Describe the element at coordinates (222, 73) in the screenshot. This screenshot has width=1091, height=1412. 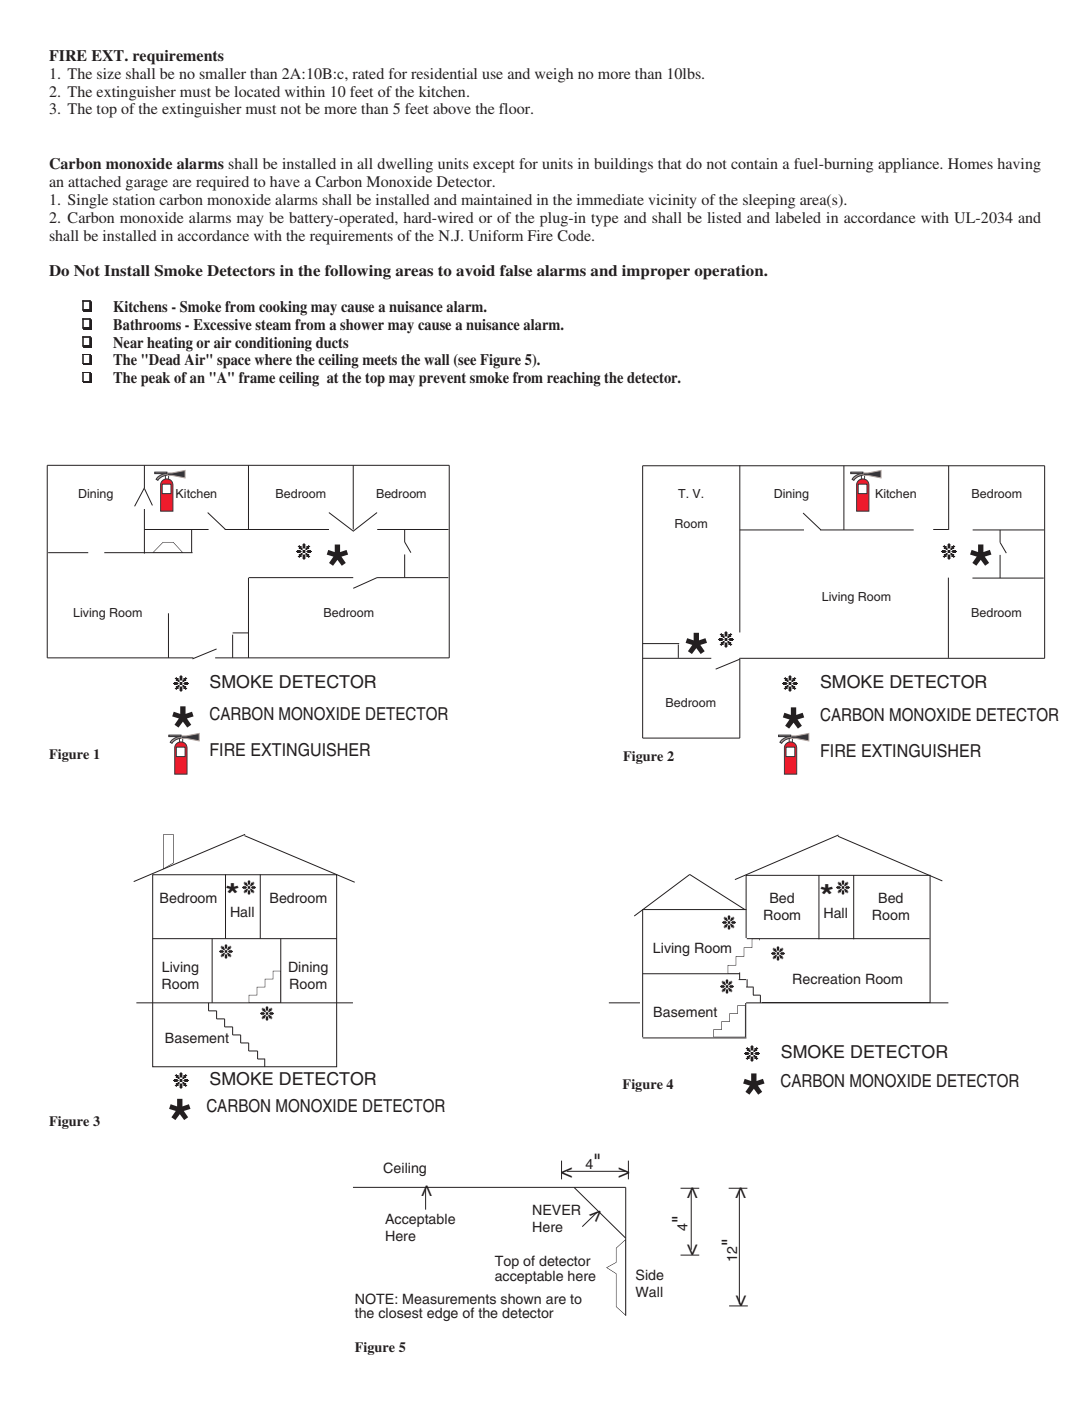
I see `smaller` at that location.
